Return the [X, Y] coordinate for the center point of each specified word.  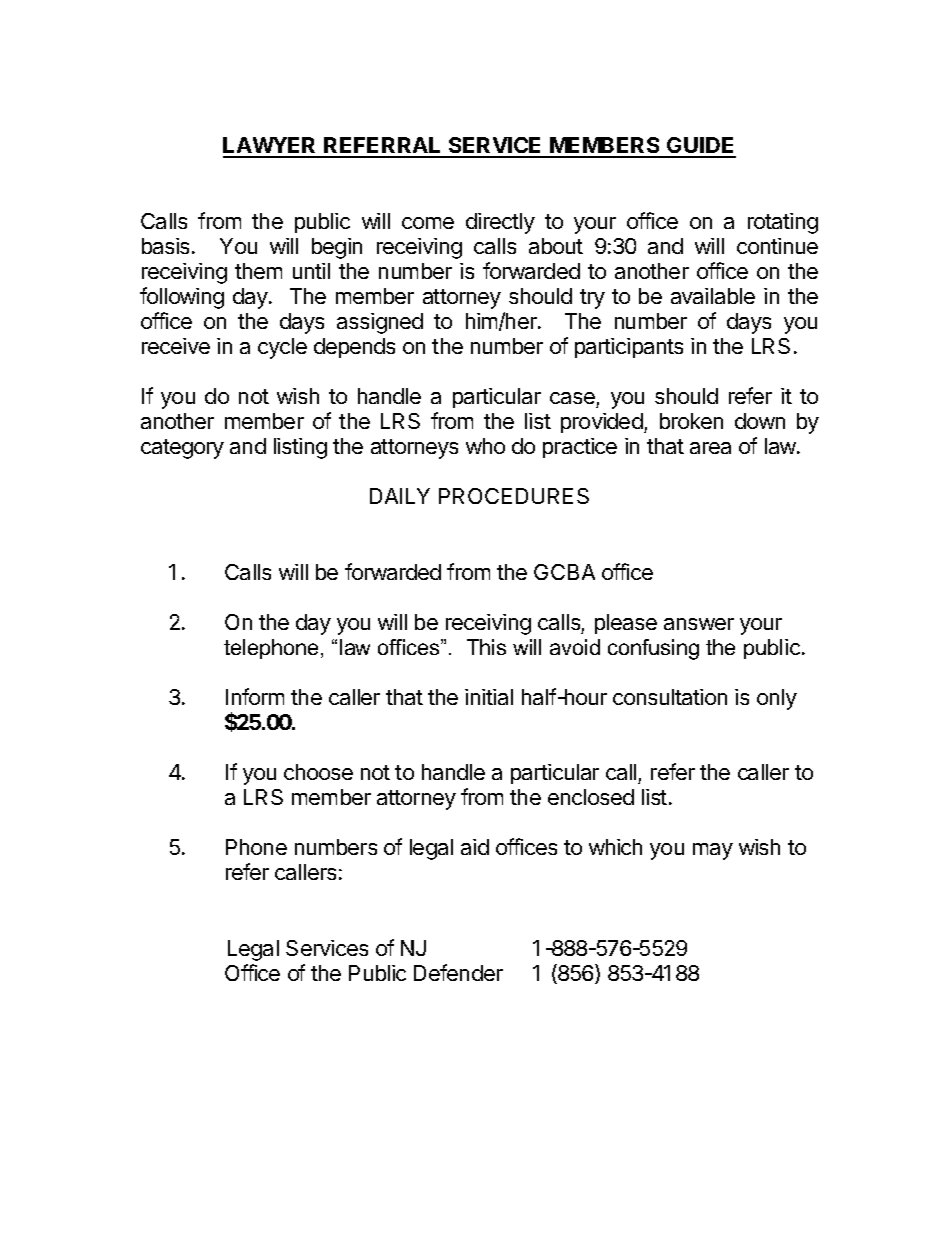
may [713, 851]
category [182, 449]
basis [167, 246]
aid [475, 847]
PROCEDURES [514, 496]
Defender [458, 972]
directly [500, 223]
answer [699, 624]
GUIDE [700, 147]
